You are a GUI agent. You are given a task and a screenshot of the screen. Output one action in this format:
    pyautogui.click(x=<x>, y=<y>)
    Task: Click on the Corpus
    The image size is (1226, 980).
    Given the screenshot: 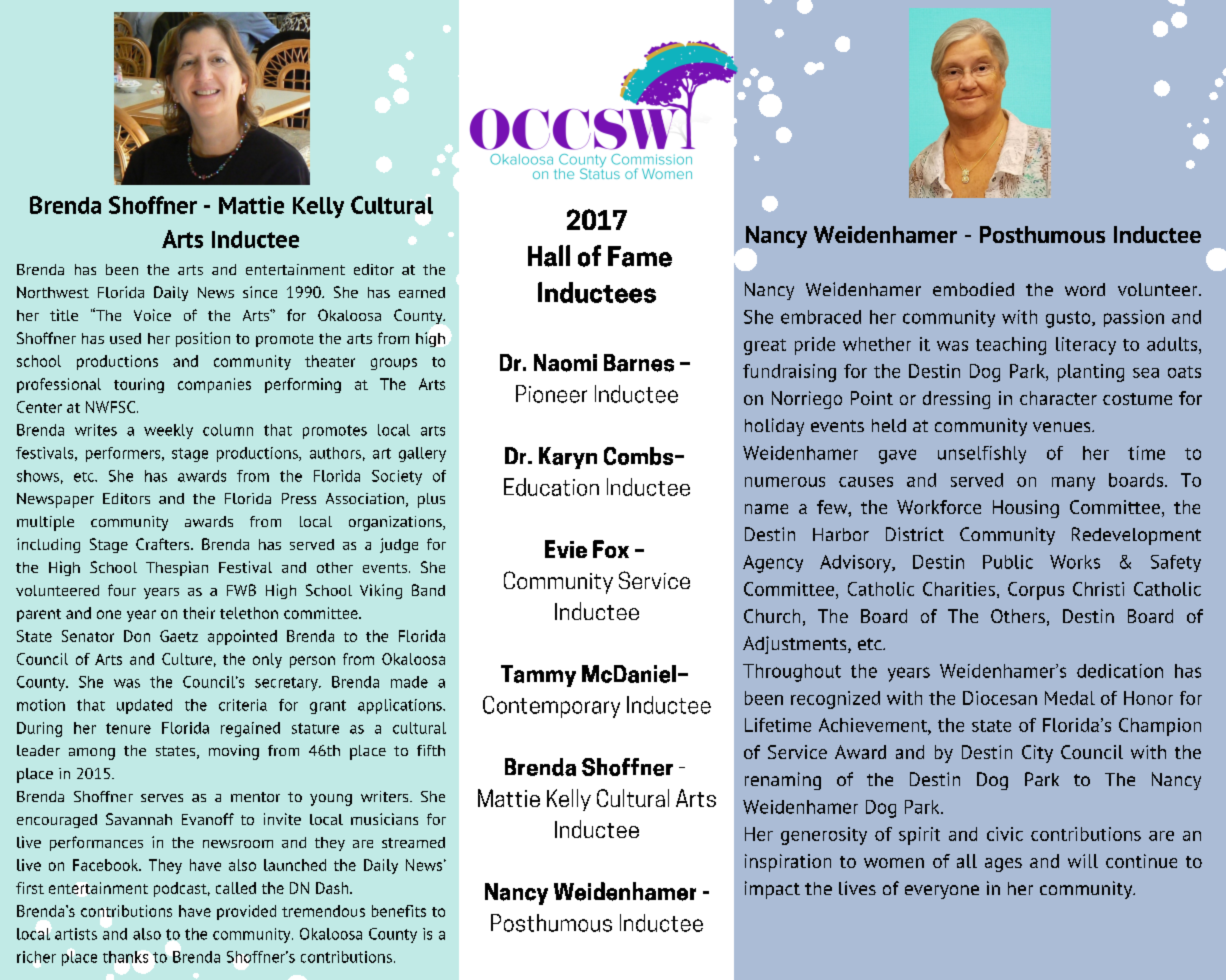 What is the action you would take?
    pyautogui.click(x=1036, y=591)
